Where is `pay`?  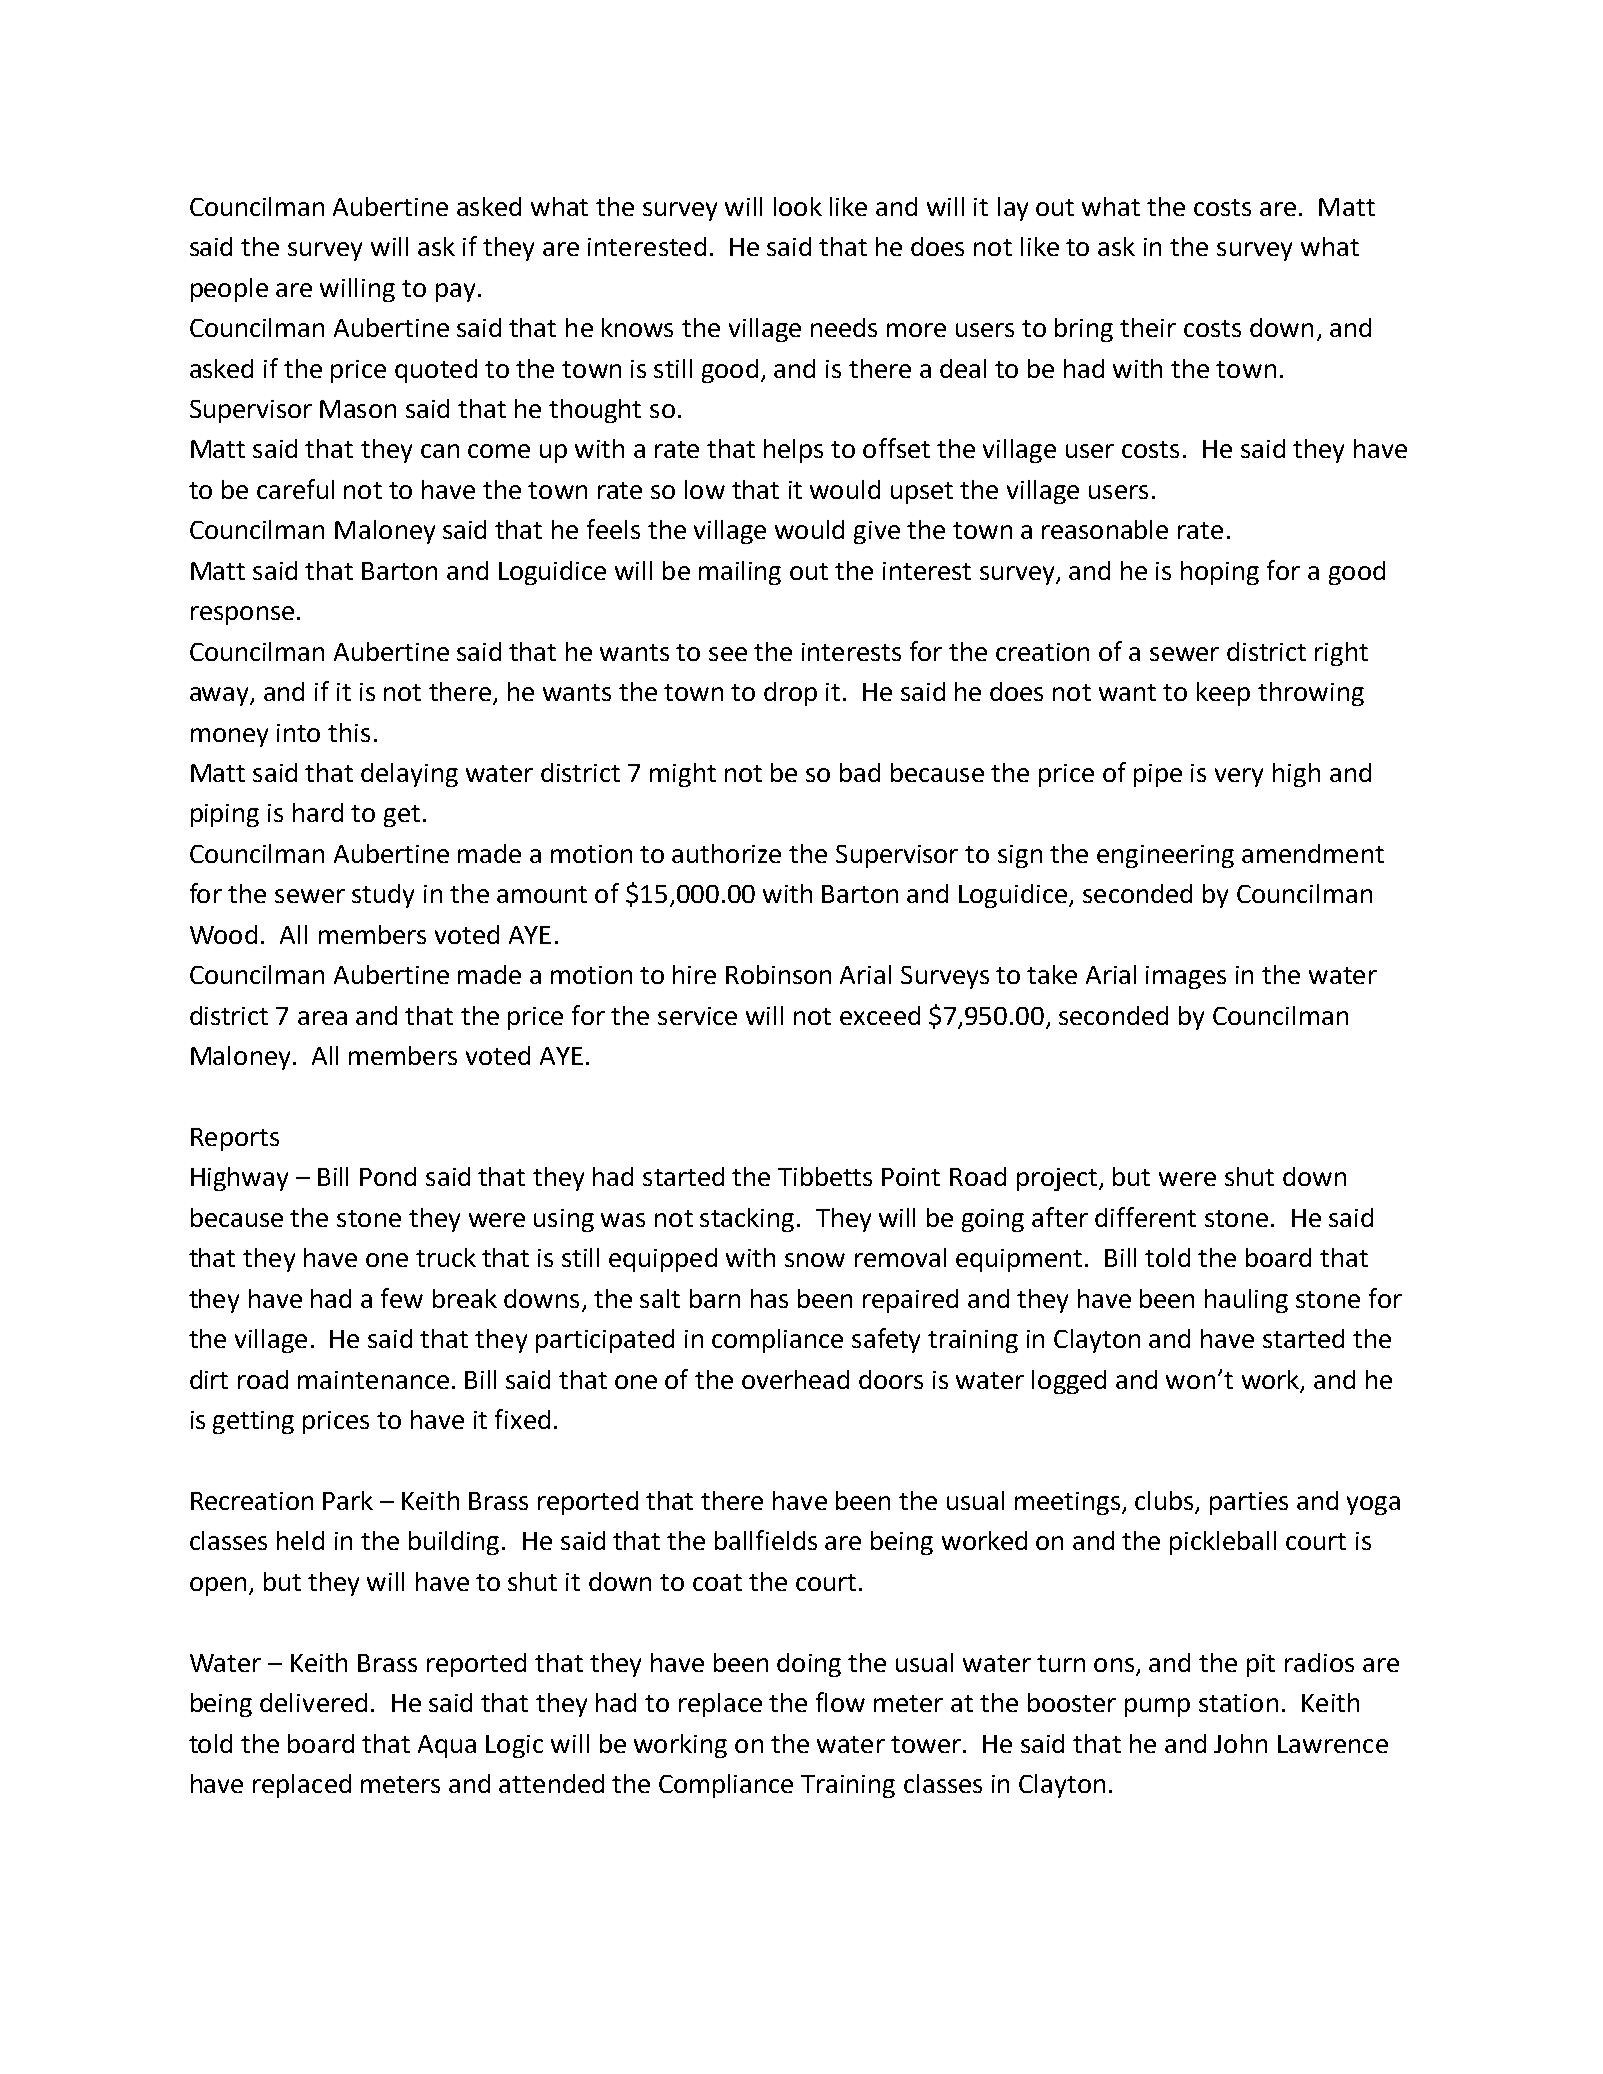 pay is located at coordinates (455, 292).
